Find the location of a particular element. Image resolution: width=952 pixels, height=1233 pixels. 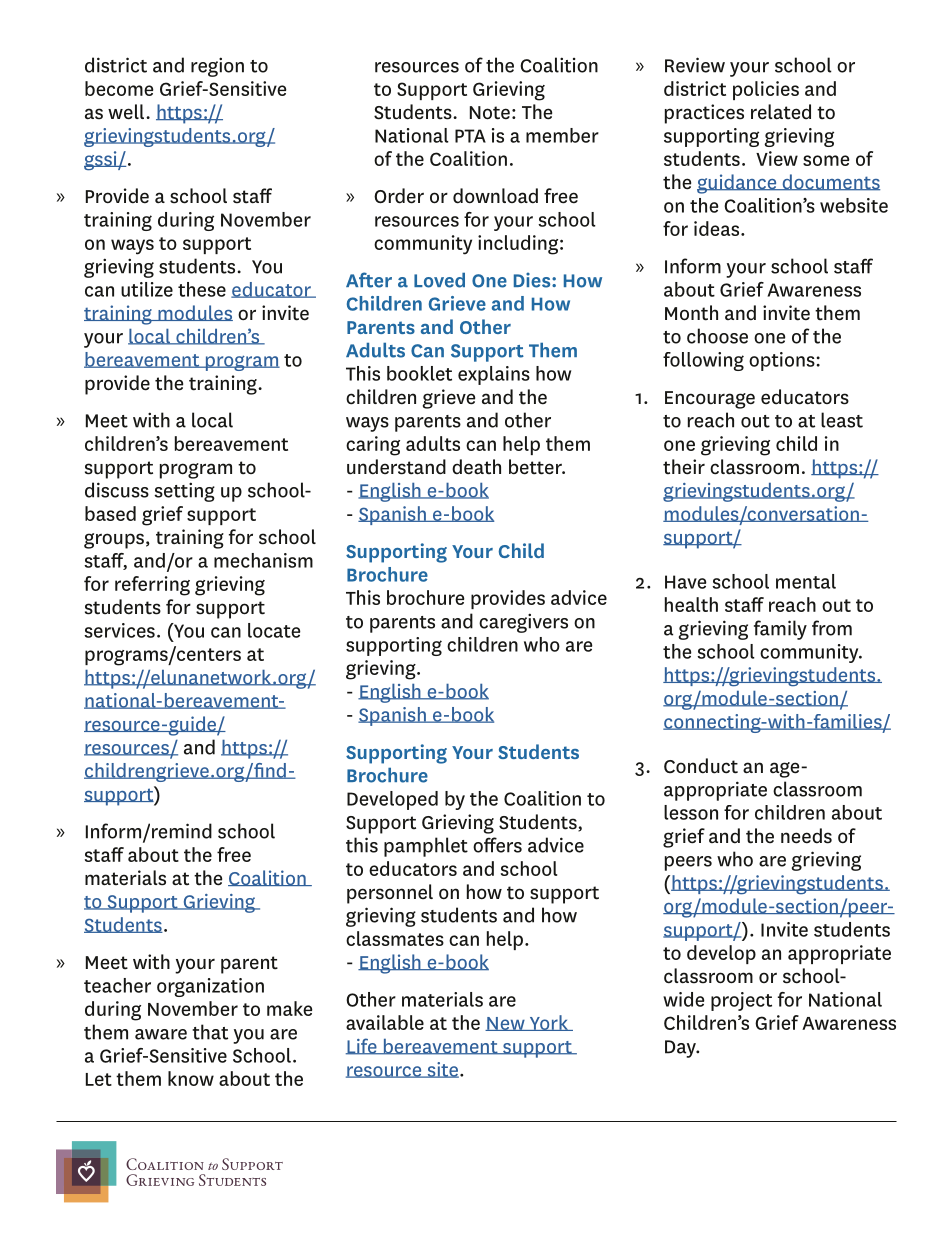

region is located at coordinates (217, 67).
